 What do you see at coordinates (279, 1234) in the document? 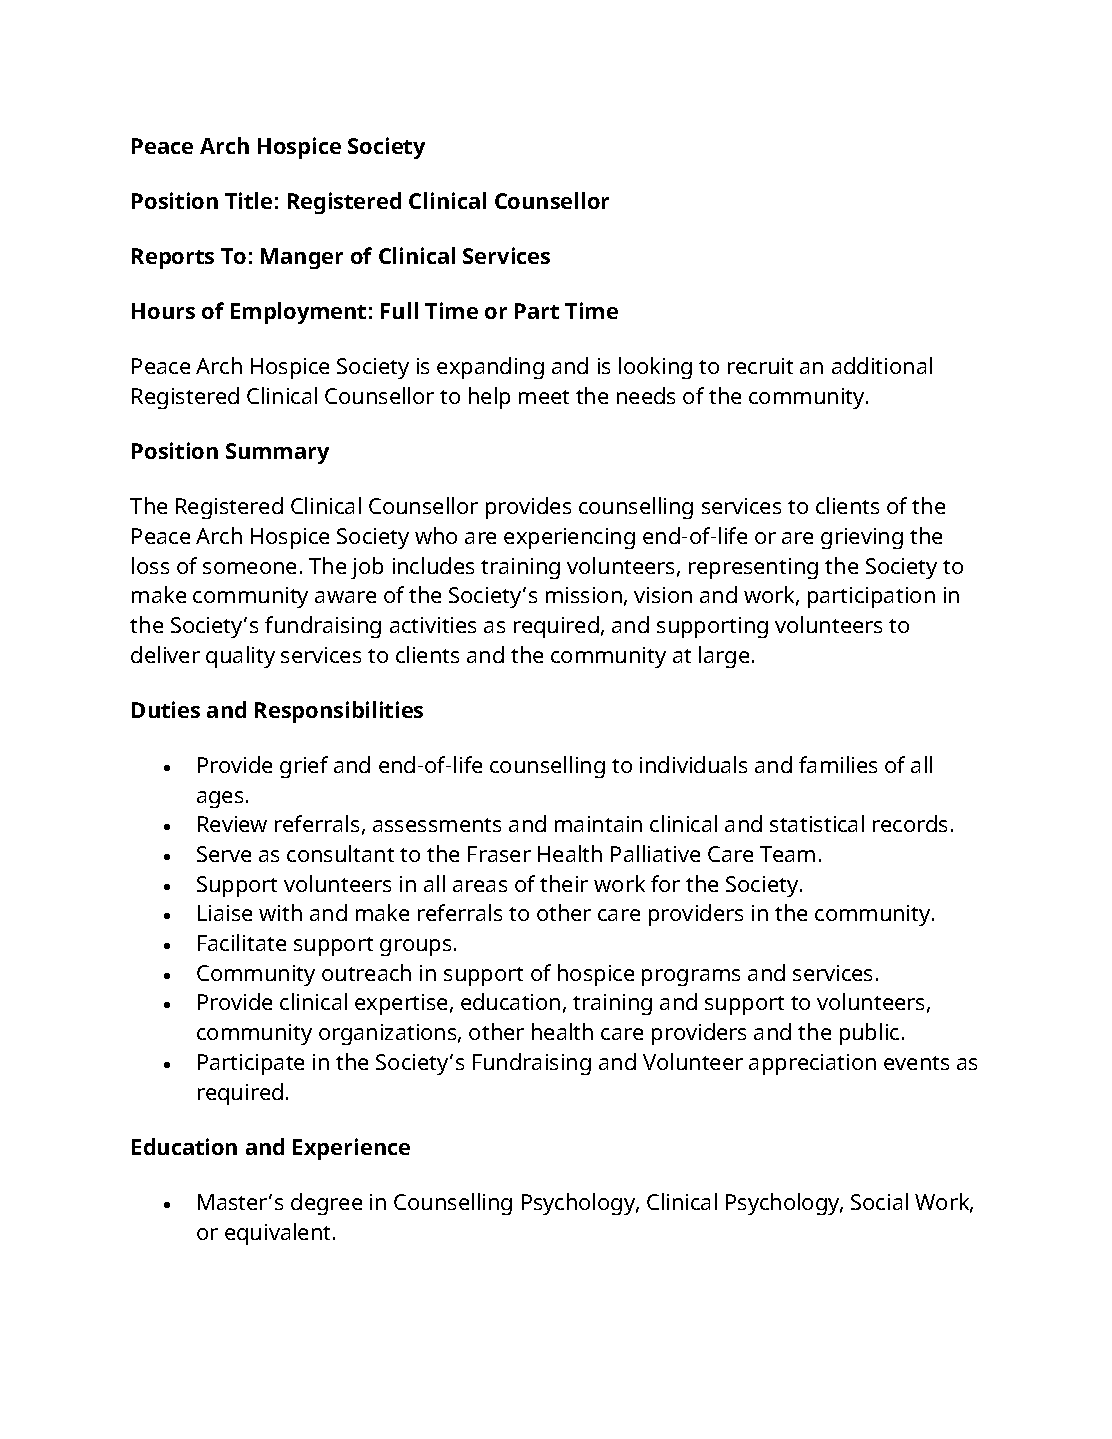
I see `equivalent` at bounding box center [279, 1234].
